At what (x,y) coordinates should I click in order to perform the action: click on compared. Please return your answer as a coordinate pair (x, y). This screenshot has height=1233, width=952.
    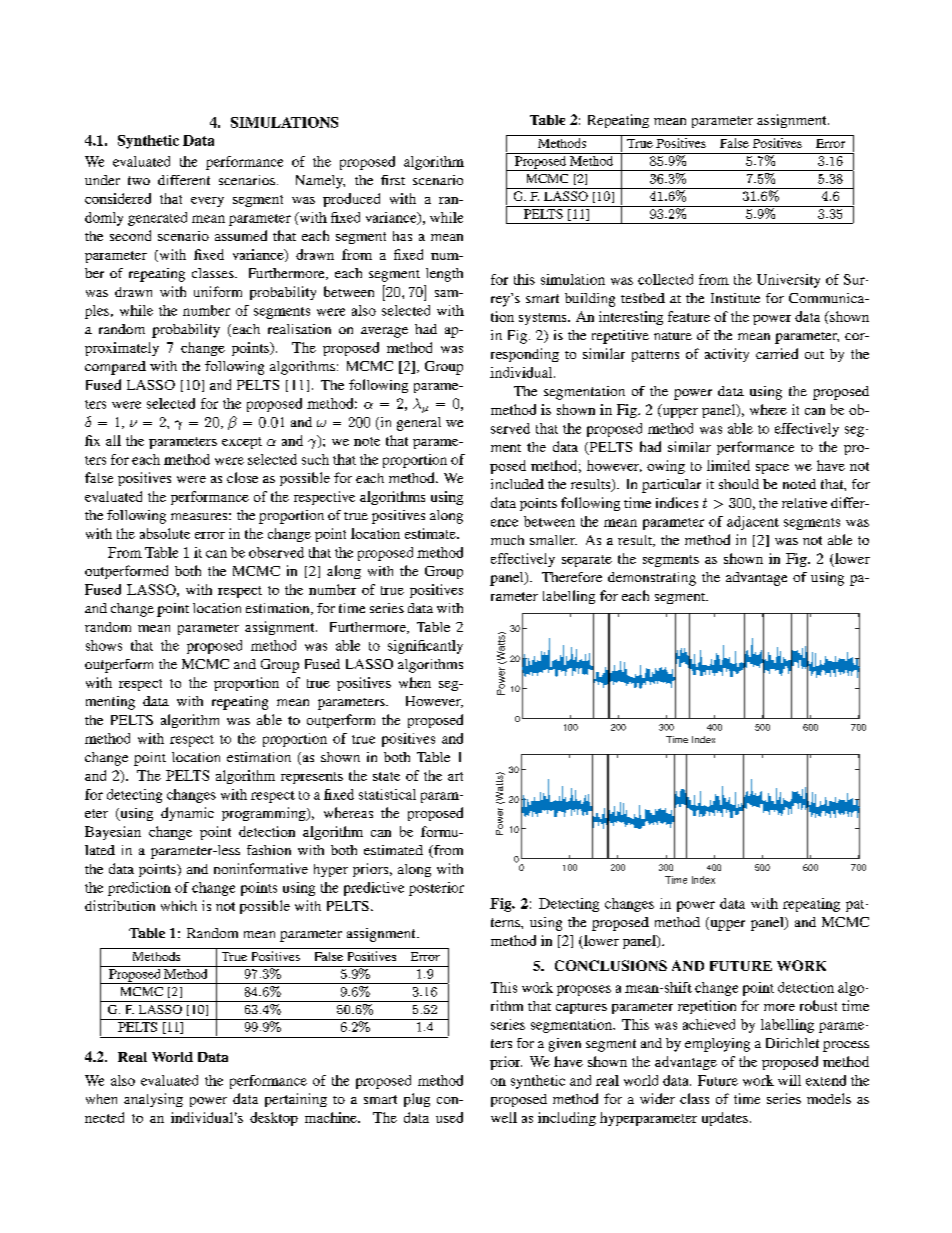
    Looking at the image, I should click on (115, 368).
